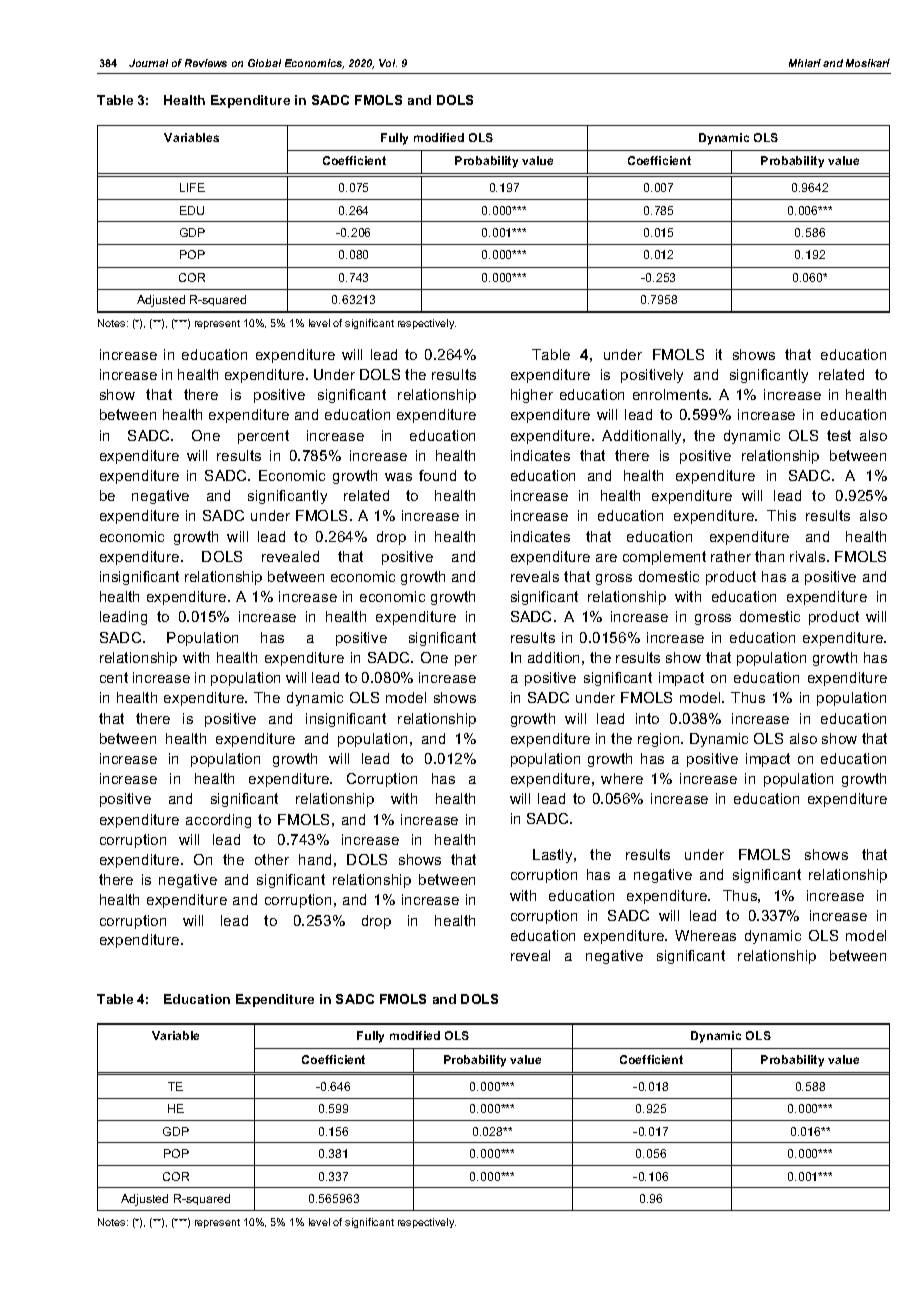 The height and width of the image is (1308, 924). What do you see at coordinates (781, 515) in the image?
I see `This` at bounding box center [781, 515].
